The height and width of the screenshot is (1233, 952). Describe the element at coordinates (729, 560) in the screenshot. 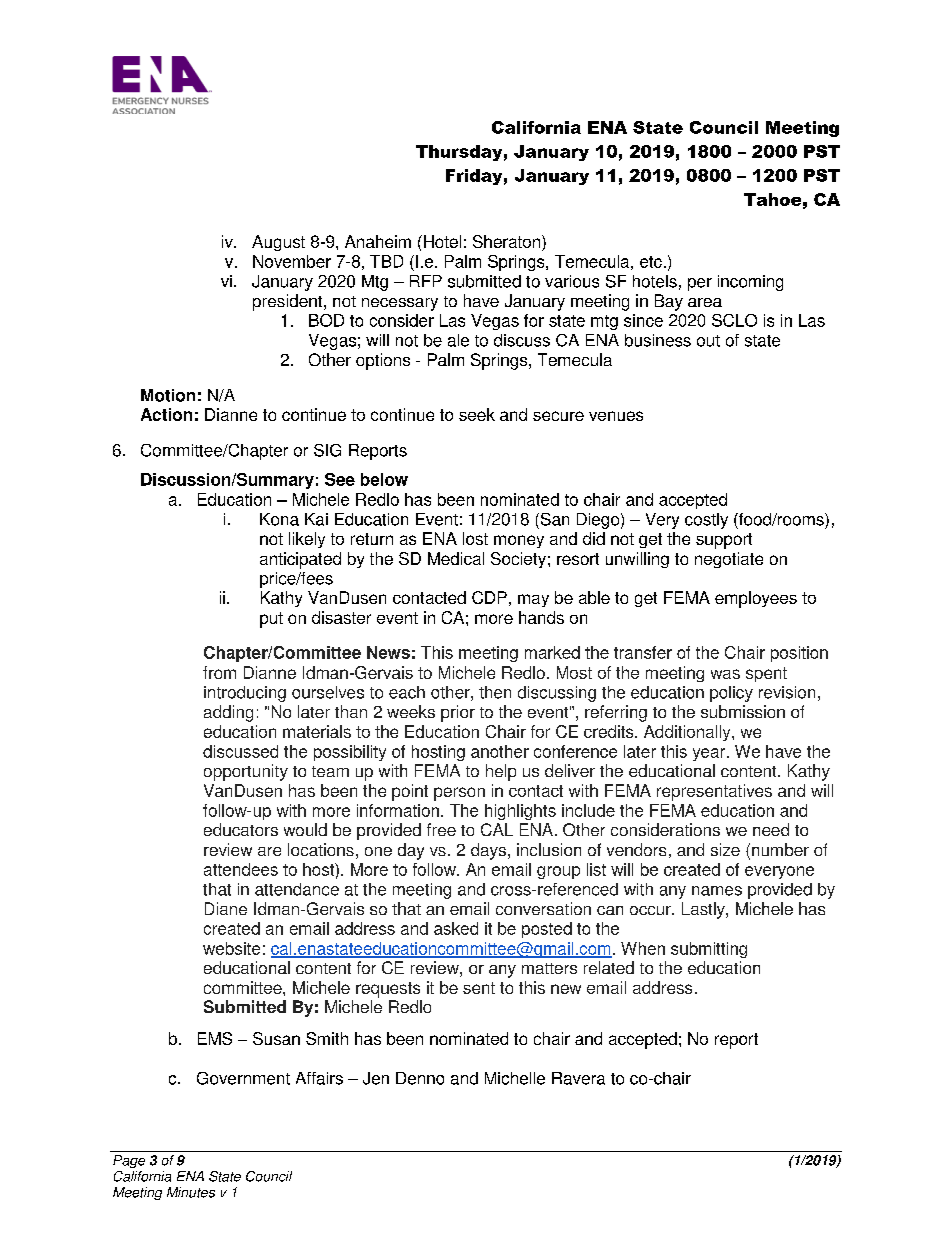

I see `negotiate` at that location.
